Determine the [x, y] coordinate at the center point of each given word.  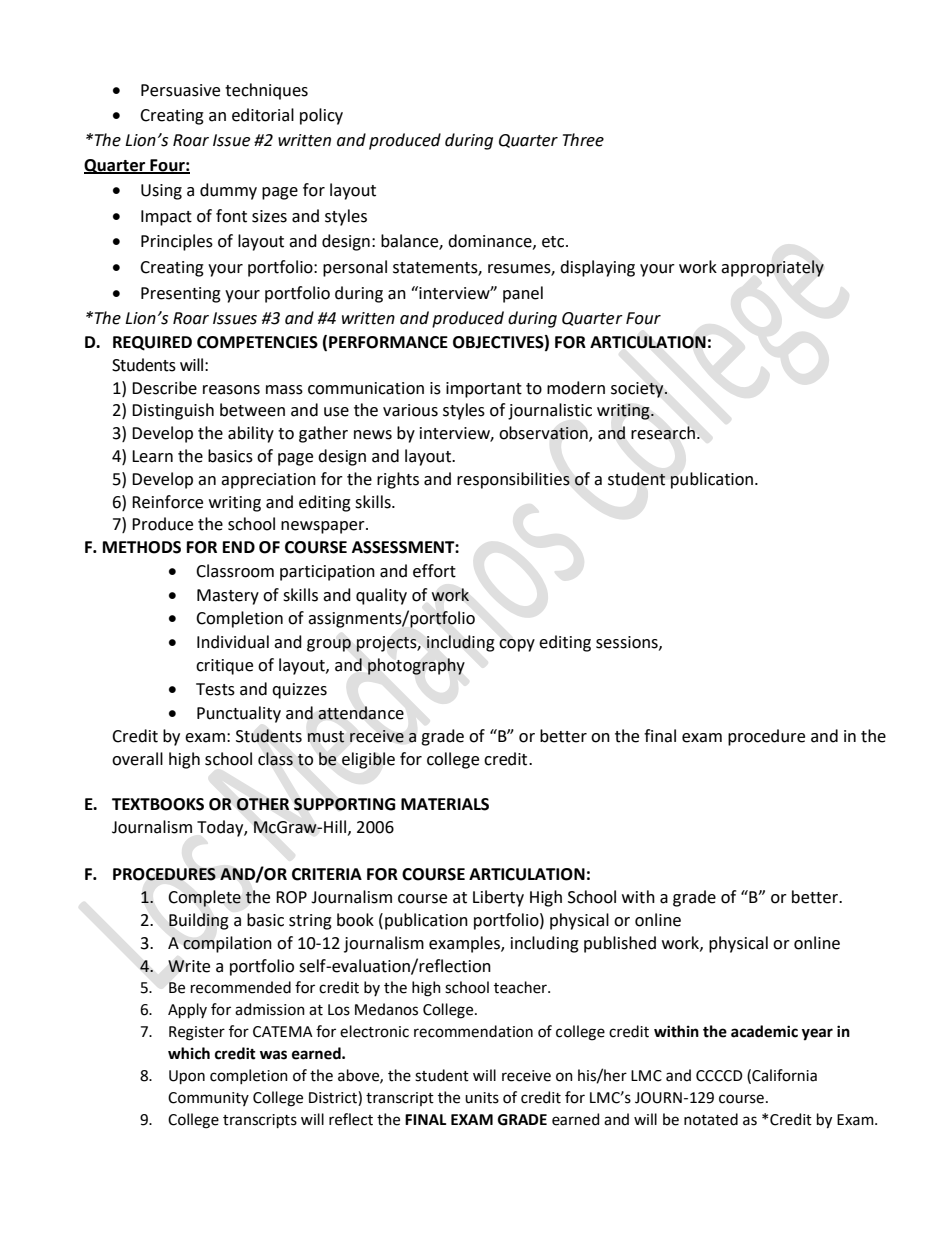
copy [517, 645]
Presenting [181, 295]
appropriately [772, 268]
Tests [215, 689]
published [620, 944]
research [663, 433]
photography [416, 666]
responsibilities [513, 480]
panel [523, 294]
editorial [263, 115]
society [638, 390]
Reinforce [167, 502]
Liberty [498, 898]
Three [583, 140]
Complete [204, 898]
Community [208, 1099]
